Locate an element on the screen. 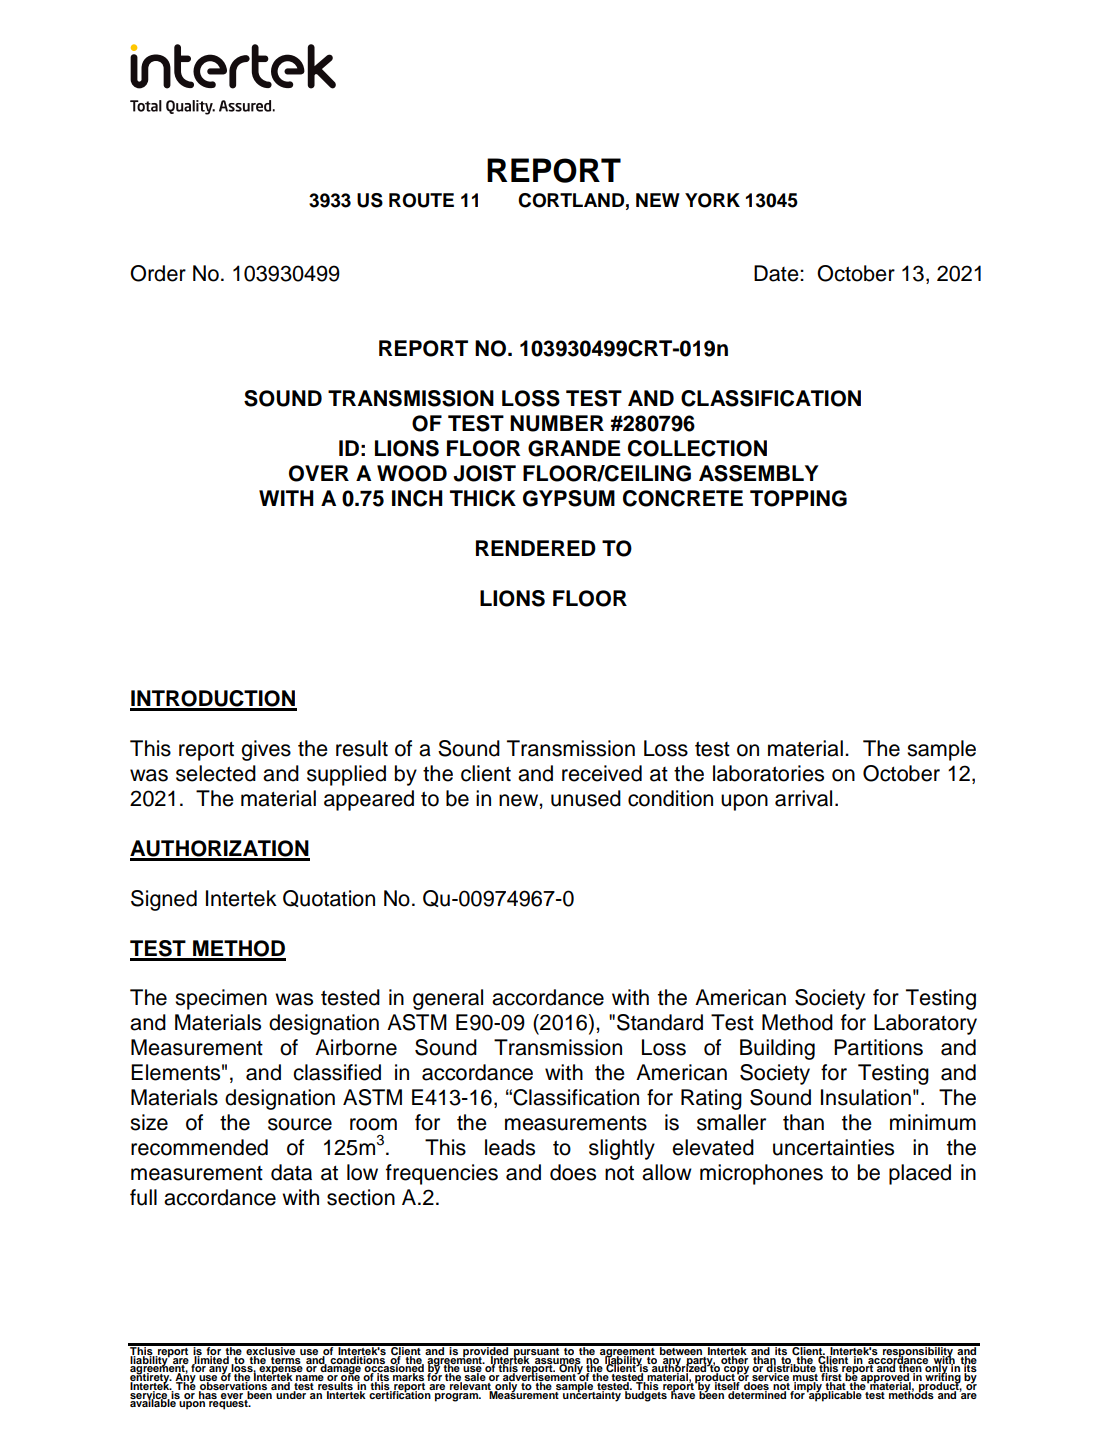 Image resolution: width=1107 pixels, height=1433 pixels. arrival is located at coordinates (803, 798).
